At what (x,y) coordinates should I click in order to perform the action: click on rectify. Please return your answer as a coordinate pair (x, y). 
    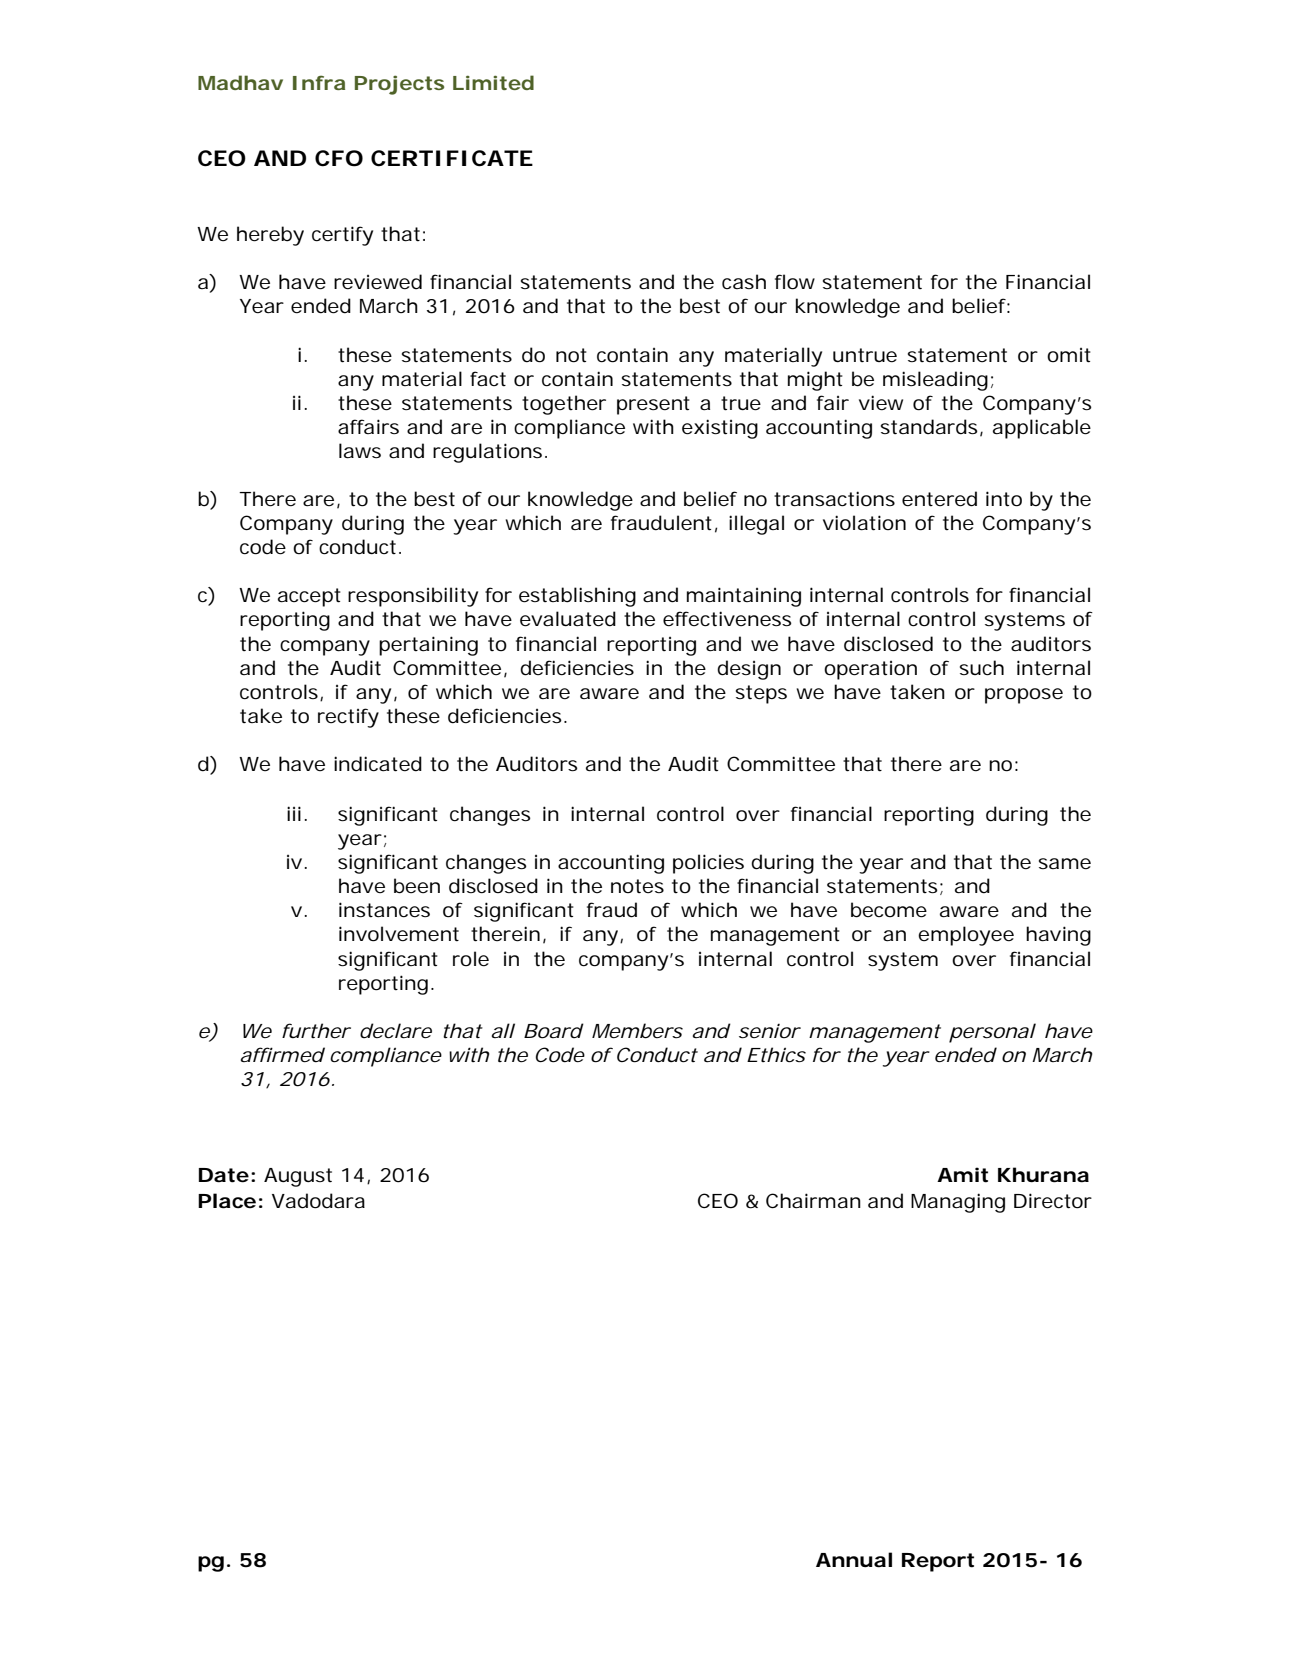
    Looking at the image, I should click on (348, 718).
